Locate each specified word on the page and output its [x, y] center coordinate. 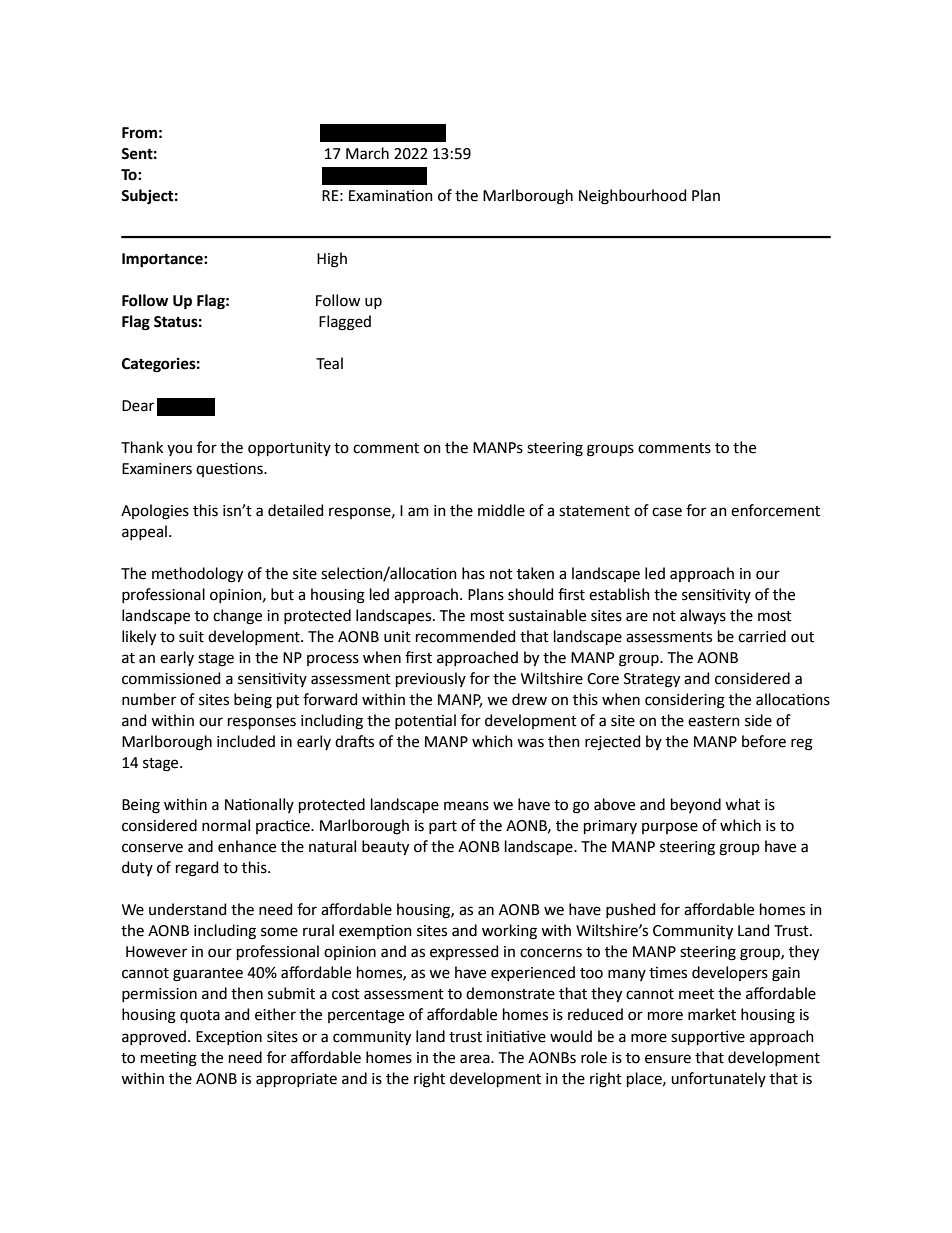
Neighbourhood [632, 197]
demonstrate [510, 993]
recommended [465, 636]
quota [200, 1016]
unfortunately [718, 1079]
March [367, 153]
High [332, 260]
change [237, 617]
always [703, 616]
